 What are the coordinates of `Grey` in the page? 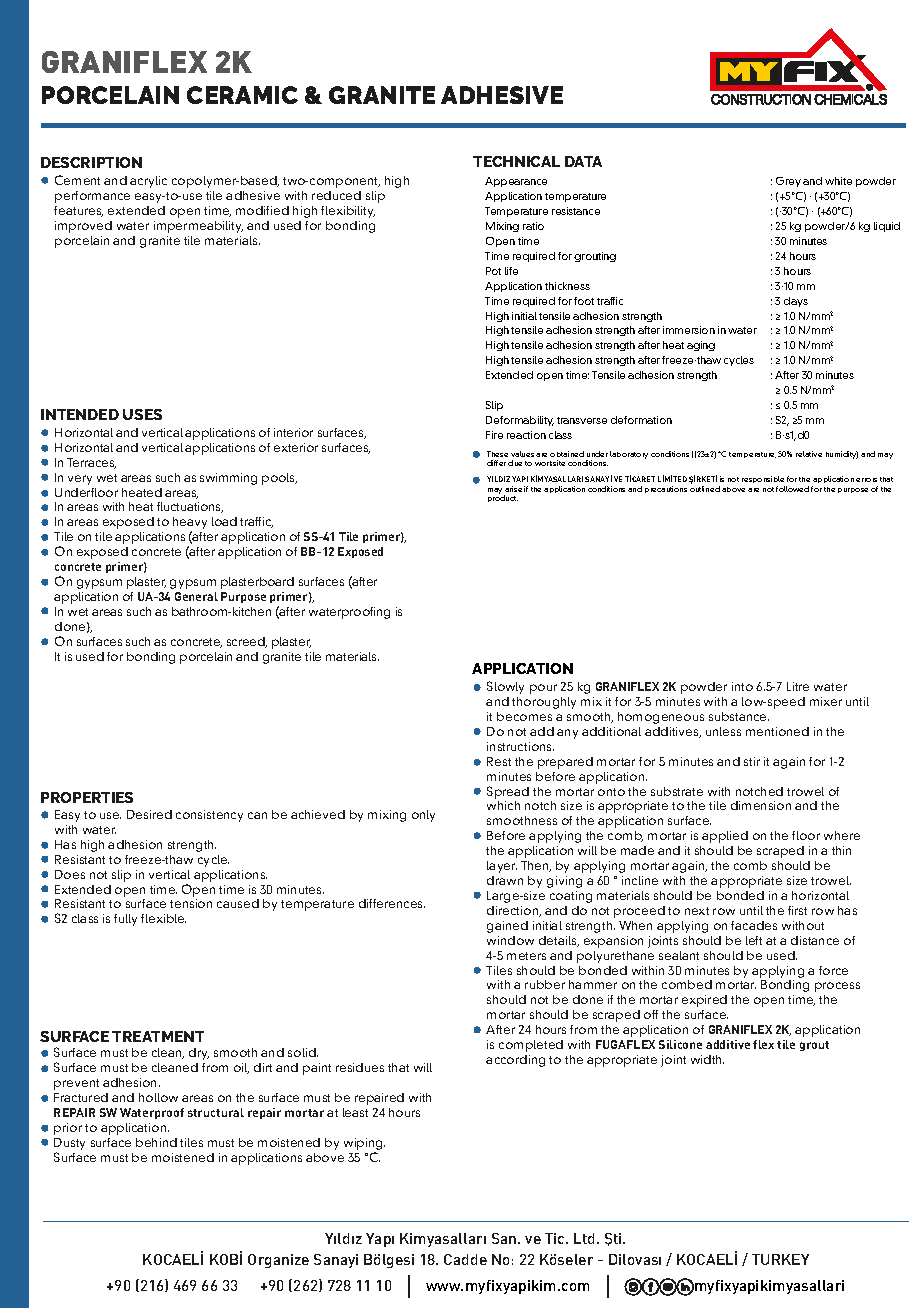 It's located at (788, 182).
